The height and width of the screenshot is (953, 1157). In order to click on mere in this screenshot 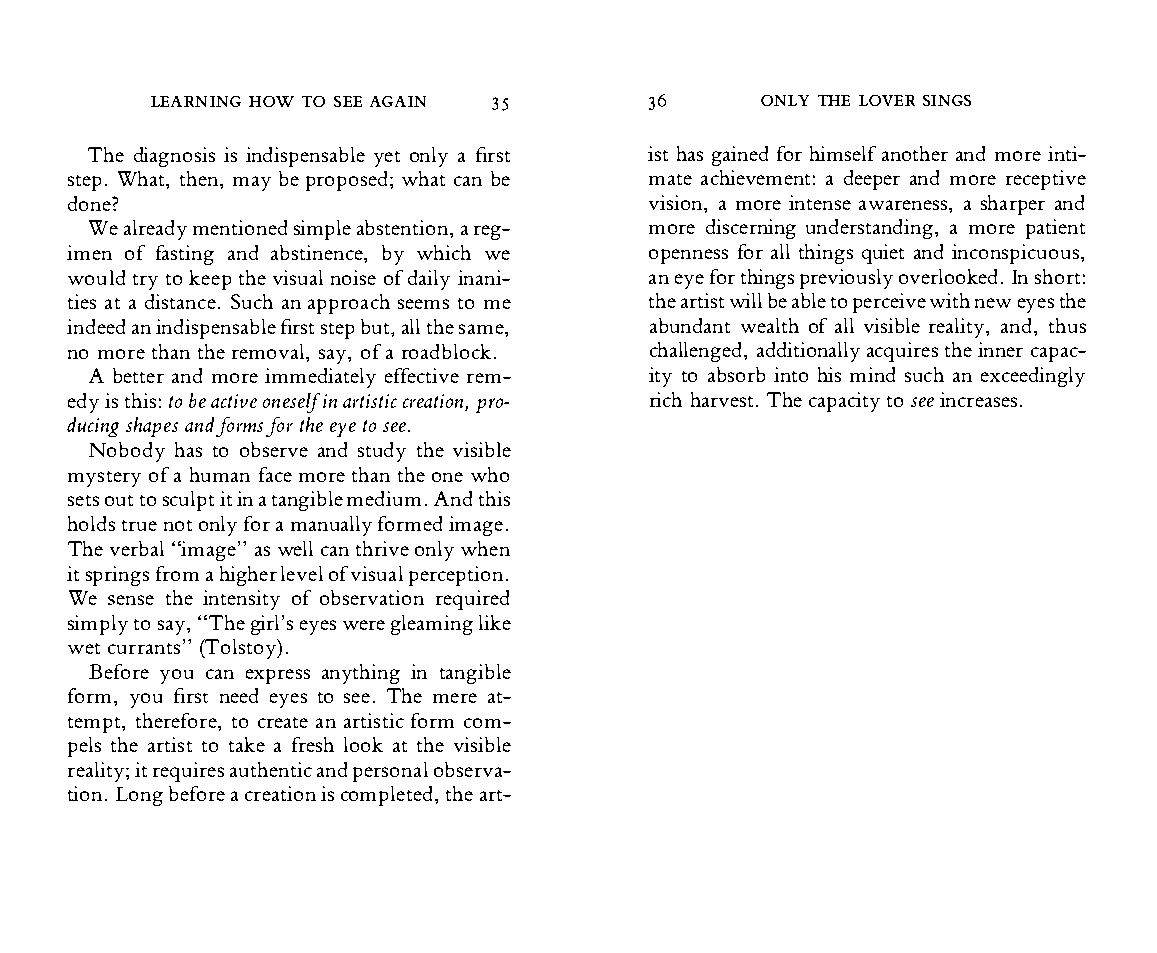, I will do `click(455, 698)`.
